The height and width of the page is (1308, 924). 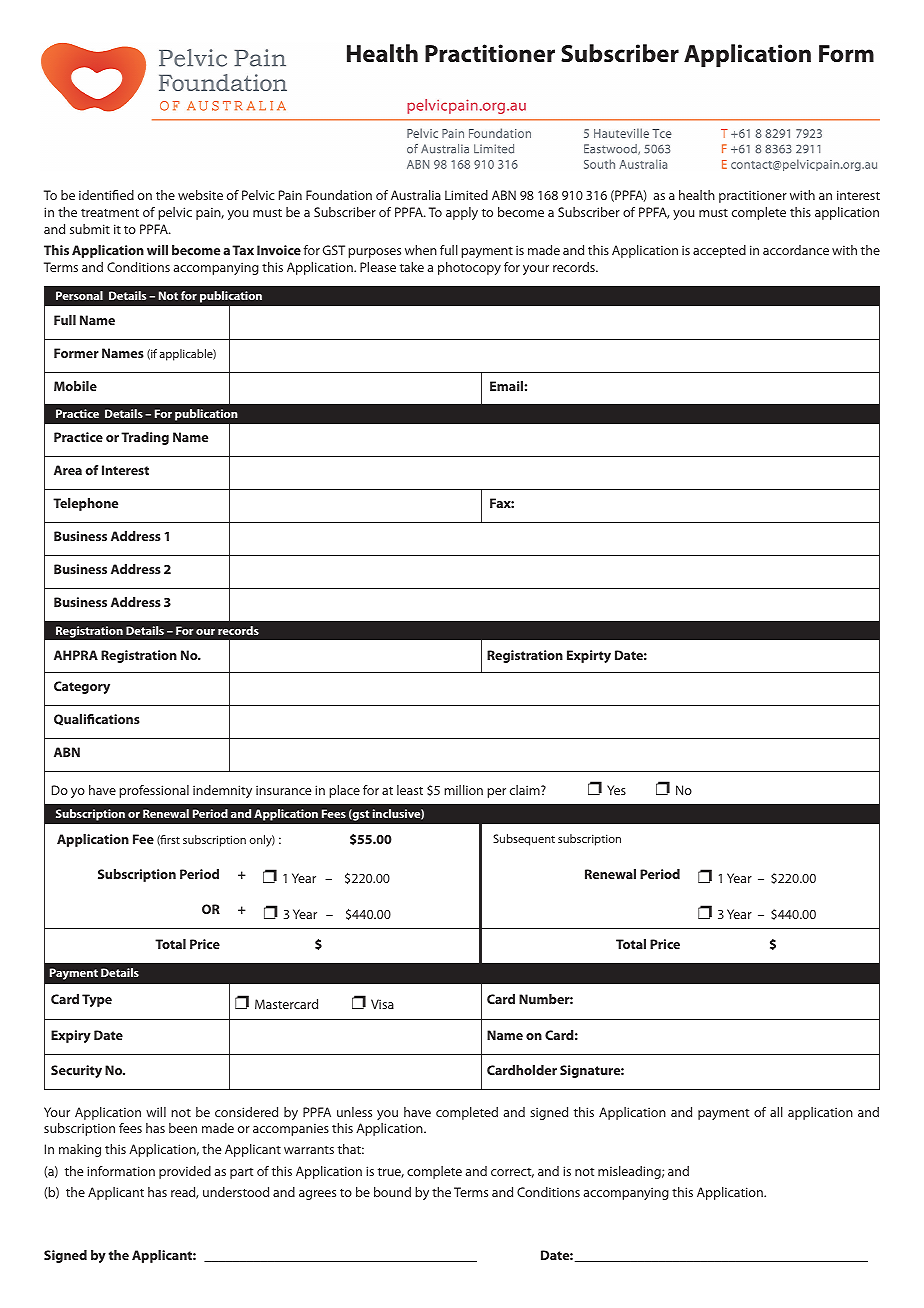 What do you see at coordinates (462, 213) in the page?
I see `apply` at bounding box center [462, 213].
